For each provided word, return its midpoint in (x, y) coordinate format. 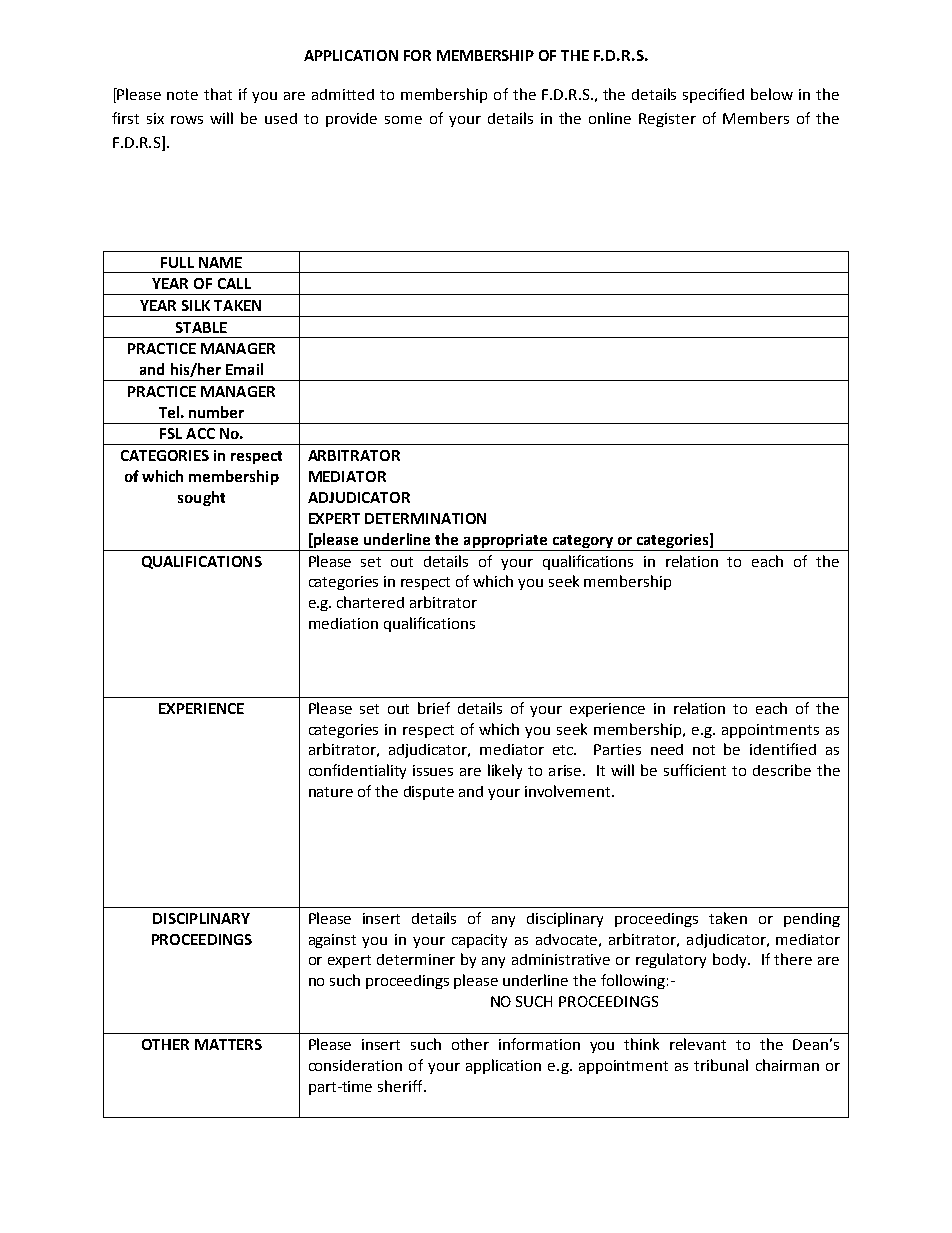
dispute (429, 793)
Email (244, 369)
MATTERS (228, 1044)
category (583, 541)
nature (331, 792)
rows (187, 120)
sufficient (695, 770)
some (403, 120)
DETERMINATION (425, 518)
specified (713, 95)
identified (783, 749)
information (539, 1044)
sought (201, 498)
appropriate (505, 541)
